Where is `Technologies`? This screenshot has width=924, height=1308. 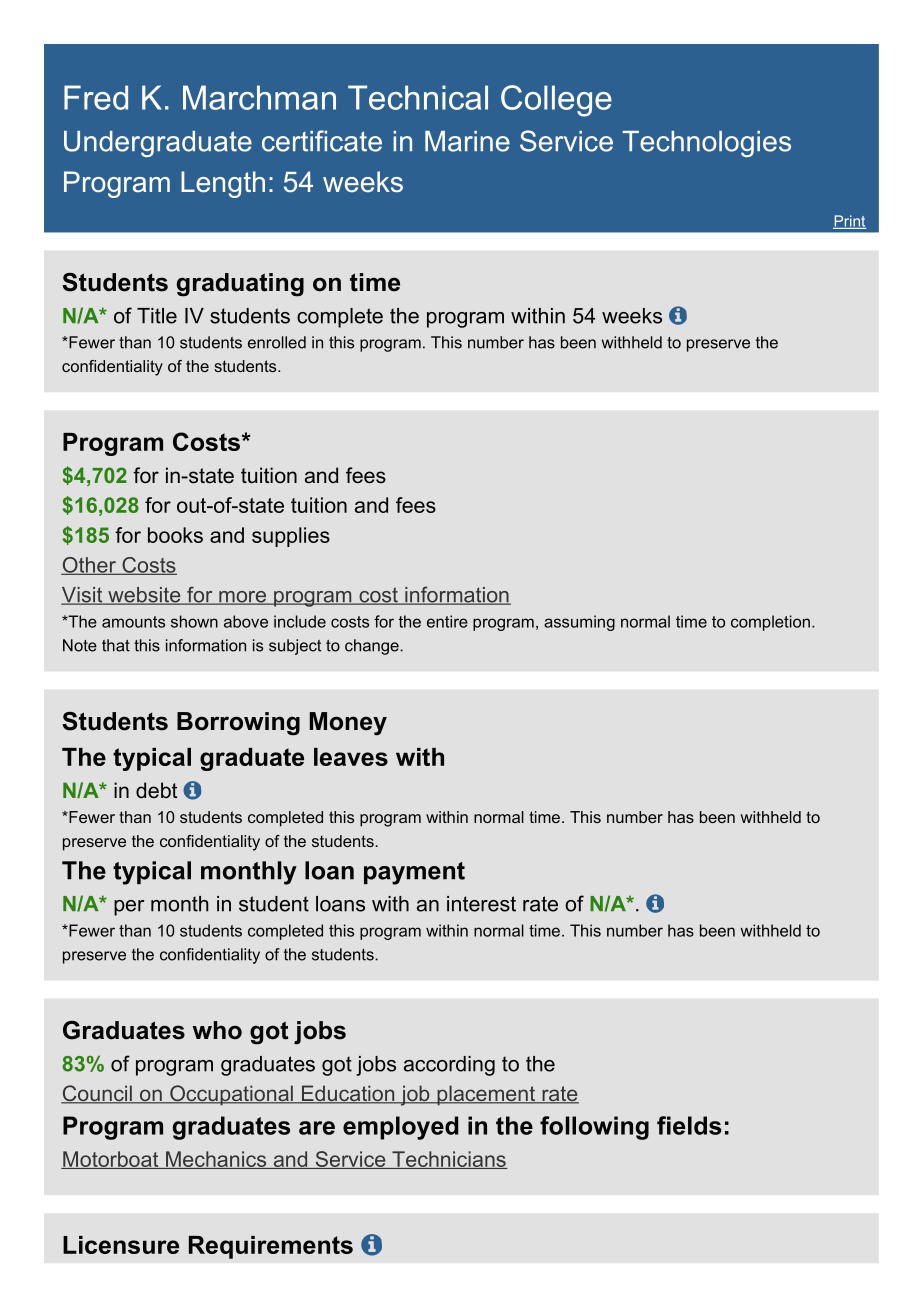
Technologies is located at coordinates (706, 144).
